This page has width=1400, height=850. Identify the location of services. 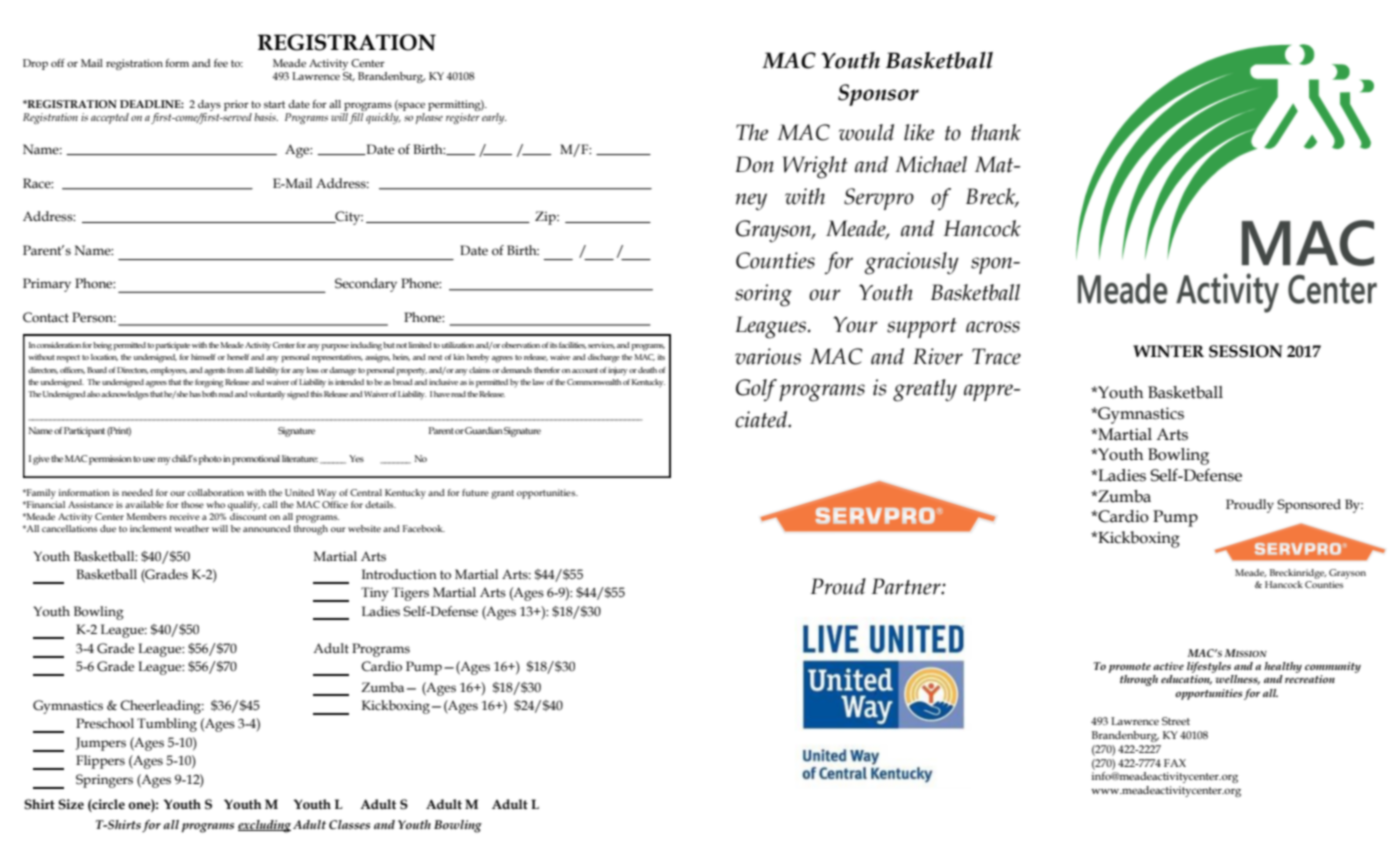
(601, 345).
